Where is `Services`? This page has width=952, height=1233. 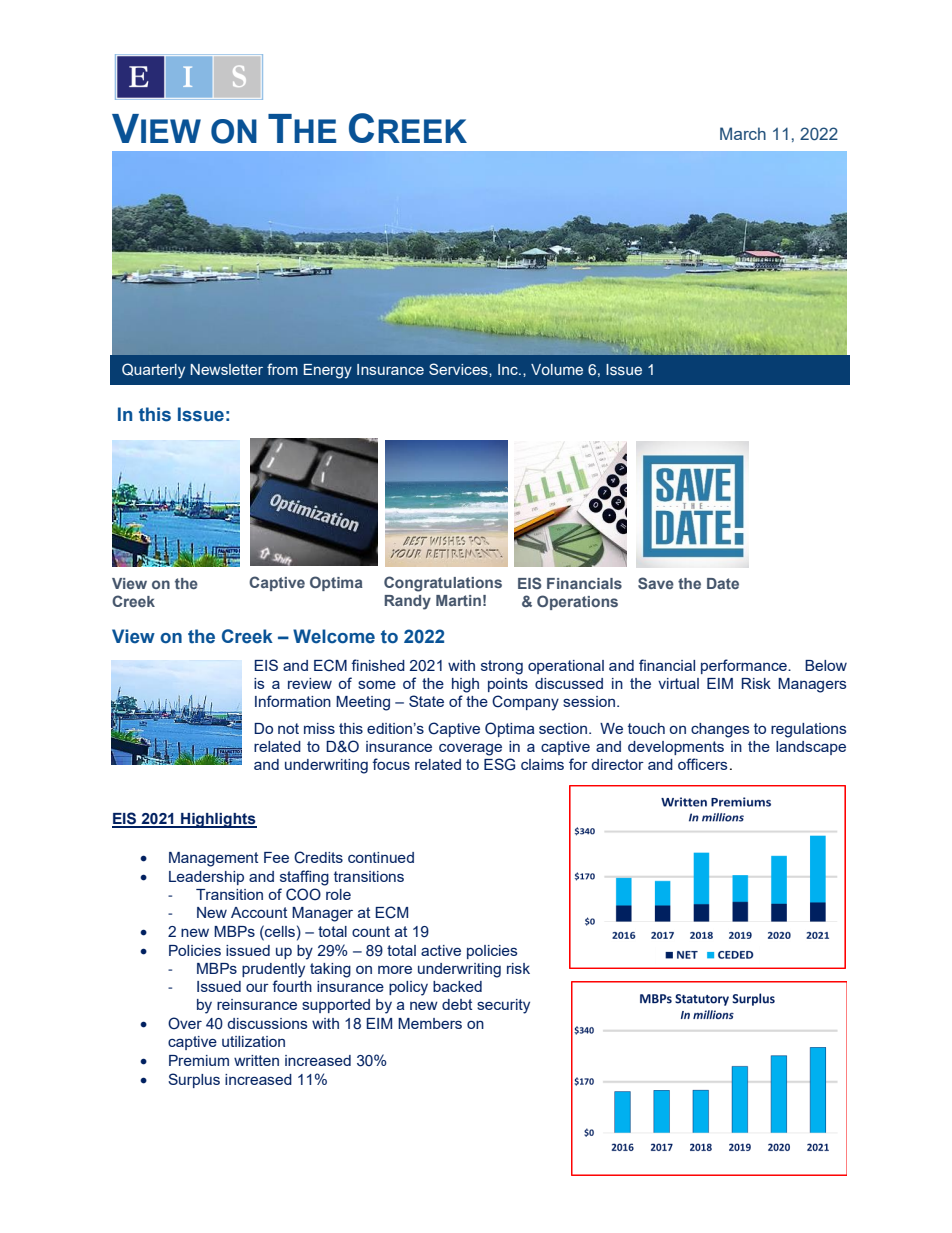
Services is located at coordinates (459, 369).
